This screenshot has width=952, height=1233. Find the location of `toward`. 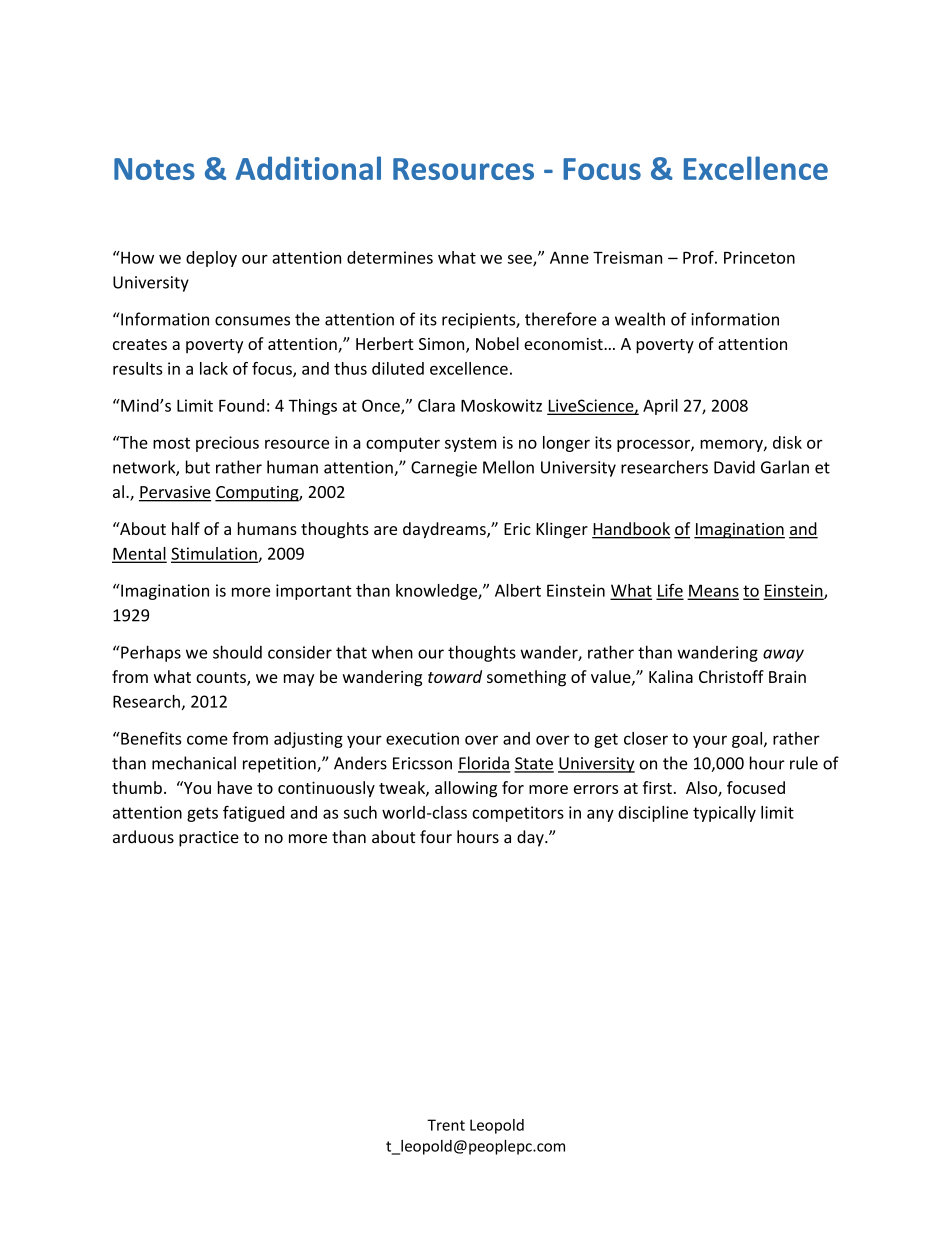

toward is located at coordinates (455, 676).
